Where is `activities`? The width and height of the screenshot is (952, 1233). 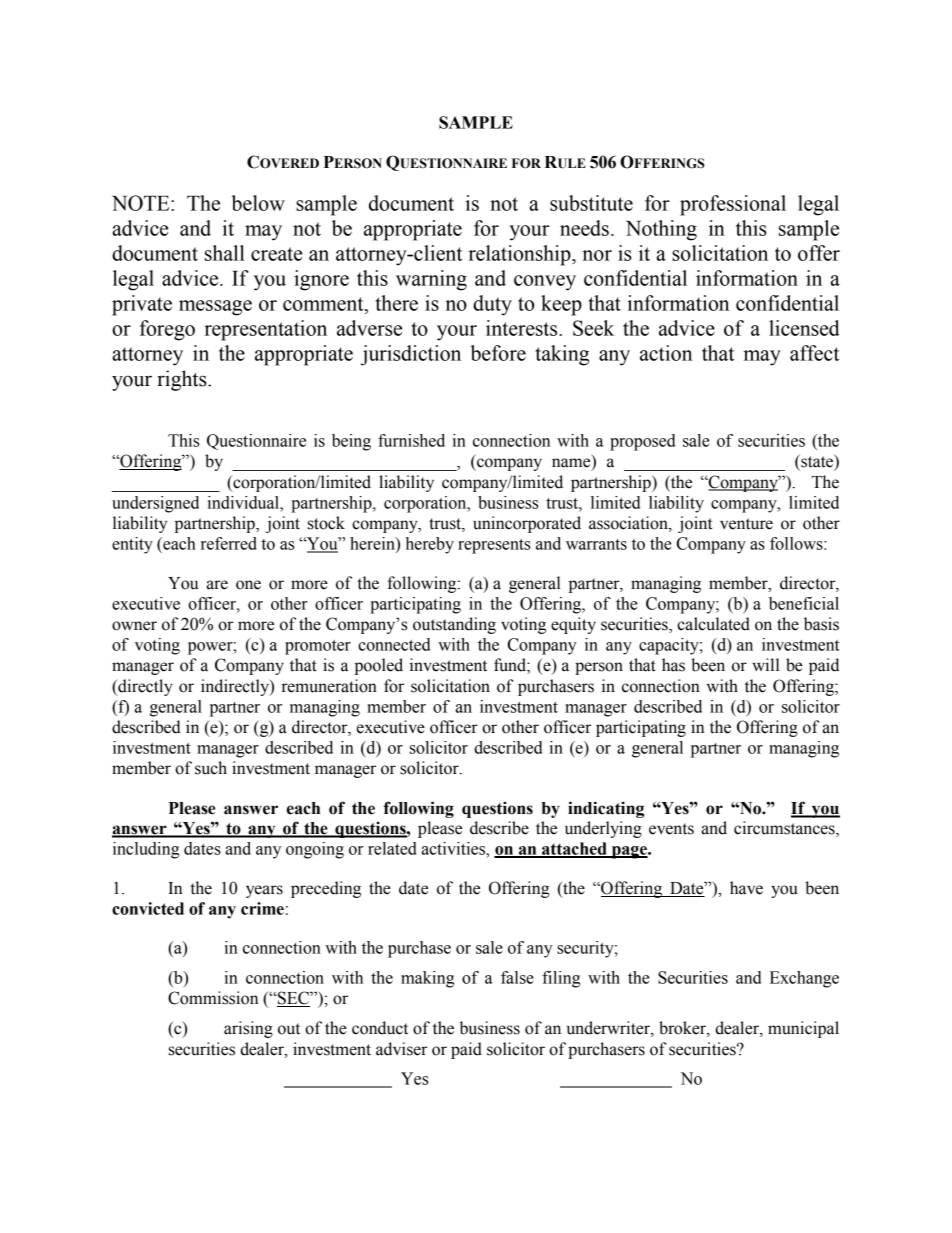 activities is located at coordinates (454, 848).
